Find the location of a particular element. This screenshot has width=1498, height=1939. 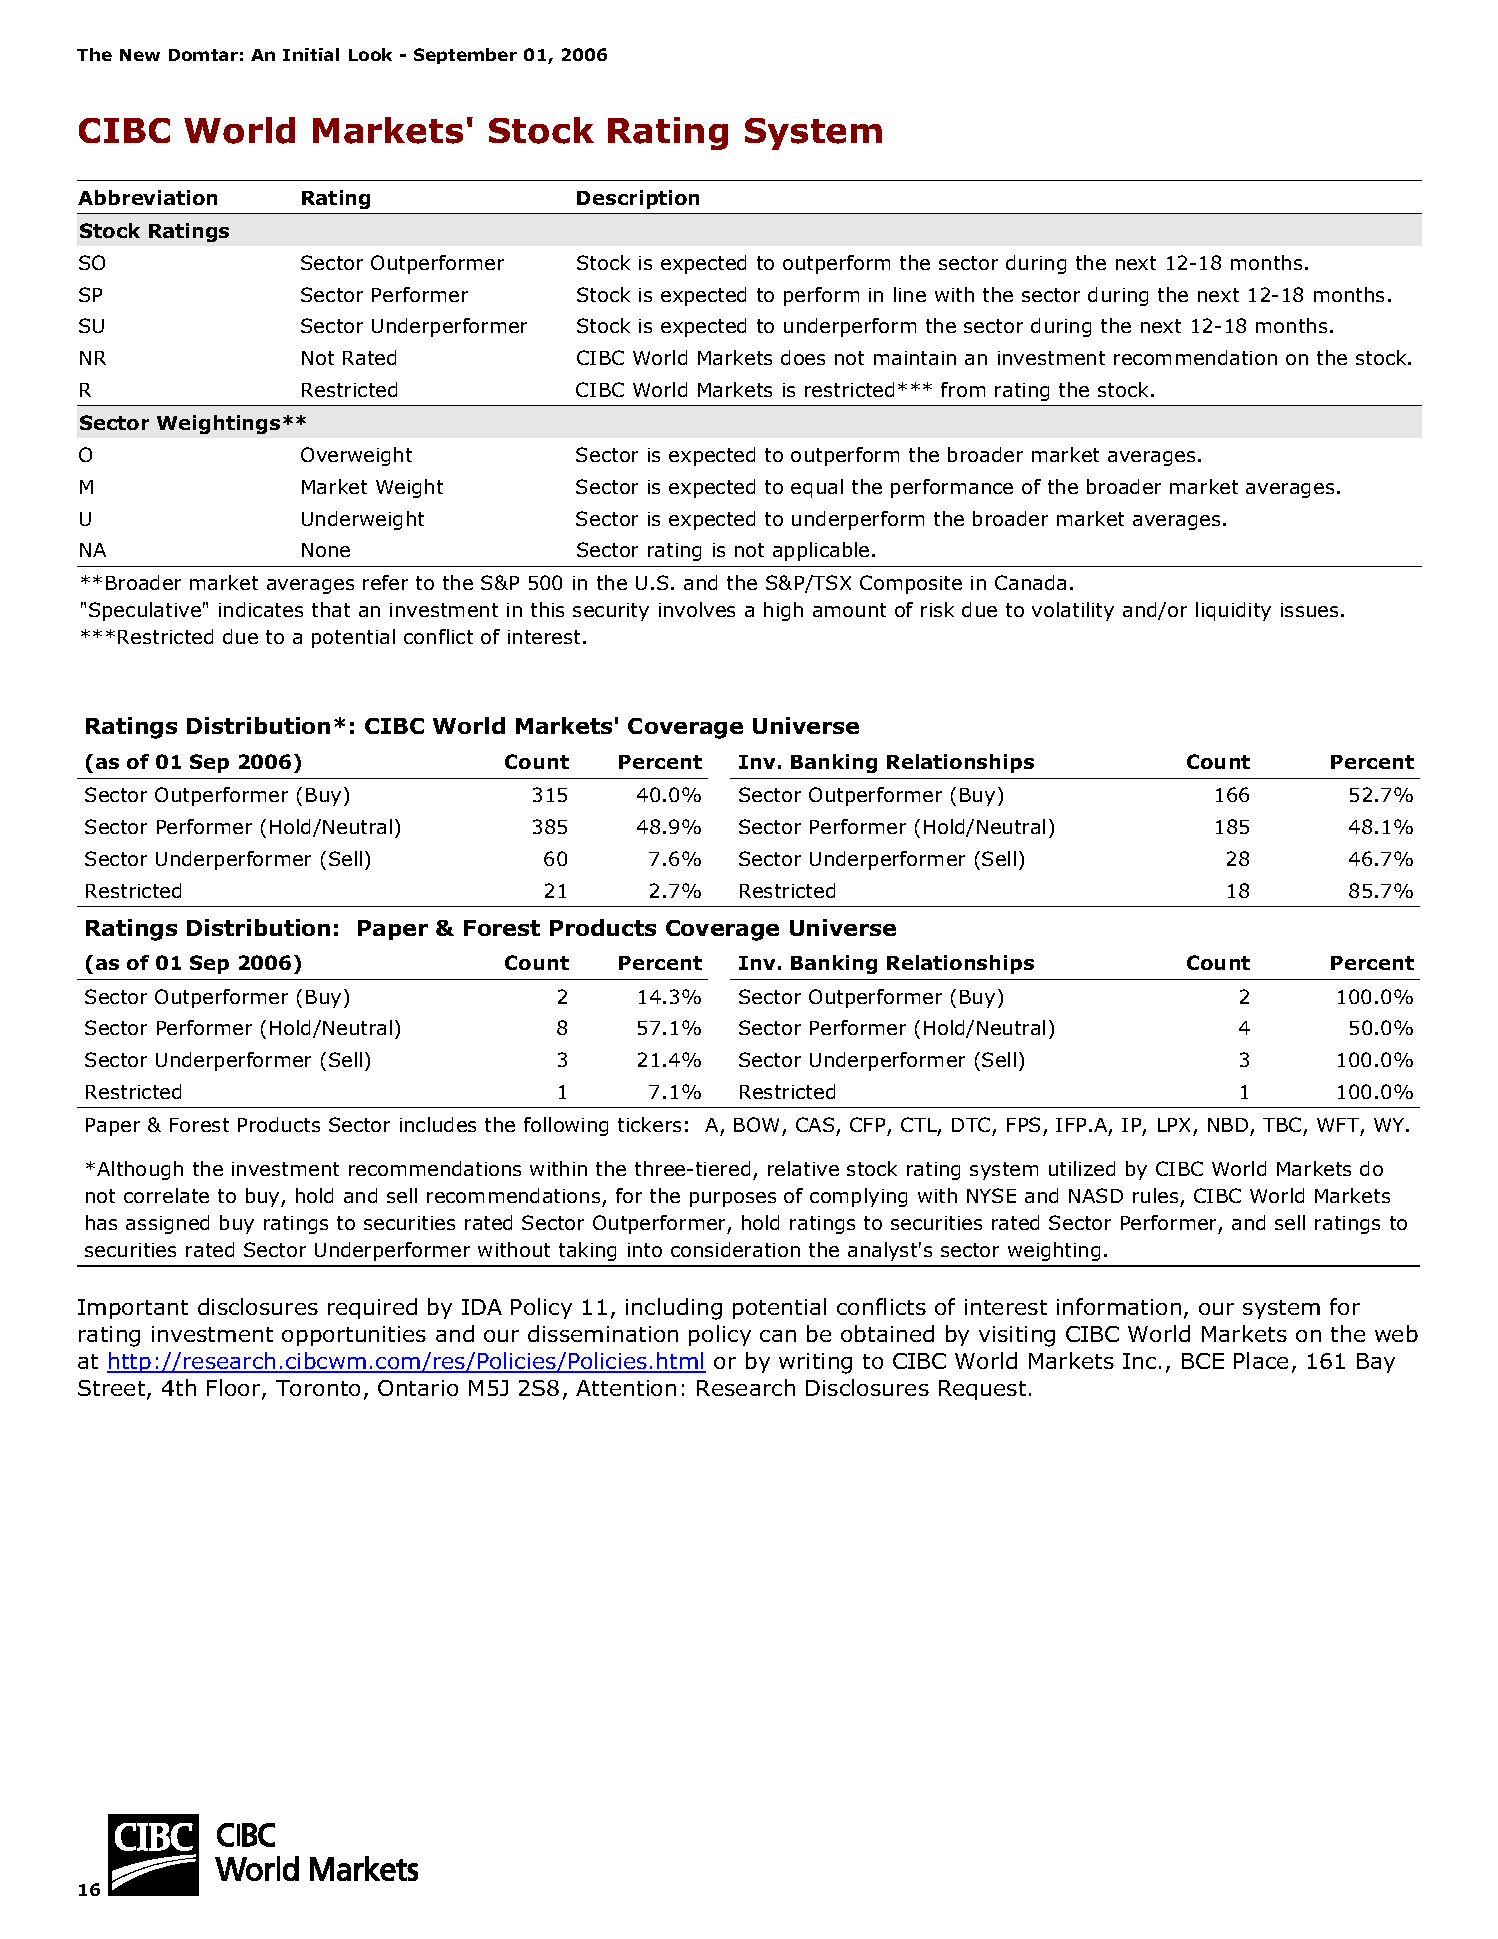

Floor is located at coordinates (235, 1389).
